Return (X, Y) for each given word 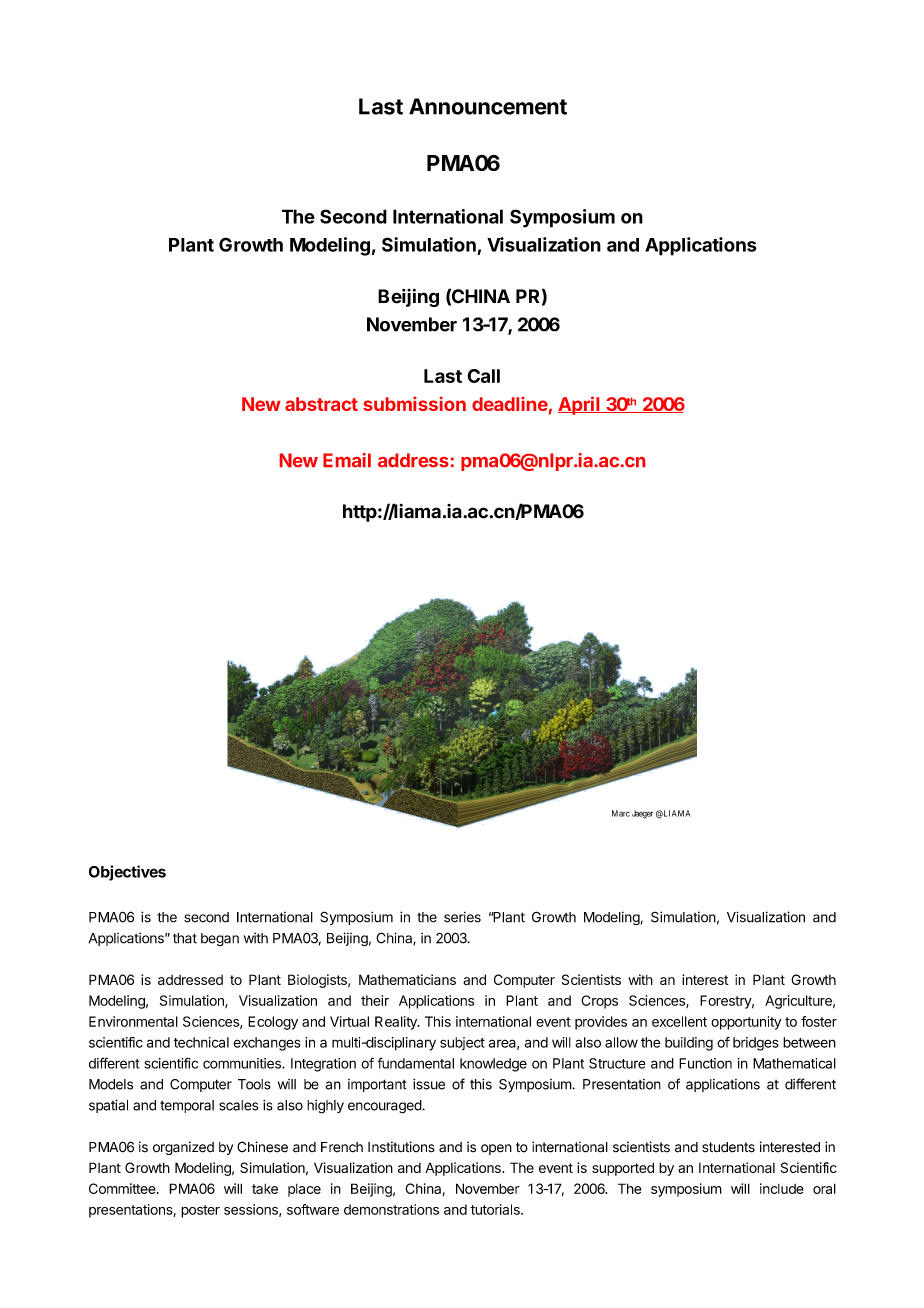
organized (183, 1148)
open (496, 1149)
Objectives (127, 873)
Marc (621, 813)
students (728, 1147)
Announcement (488, 106)
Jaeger (642, 814)
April (580, 405)
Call (484, 376)
